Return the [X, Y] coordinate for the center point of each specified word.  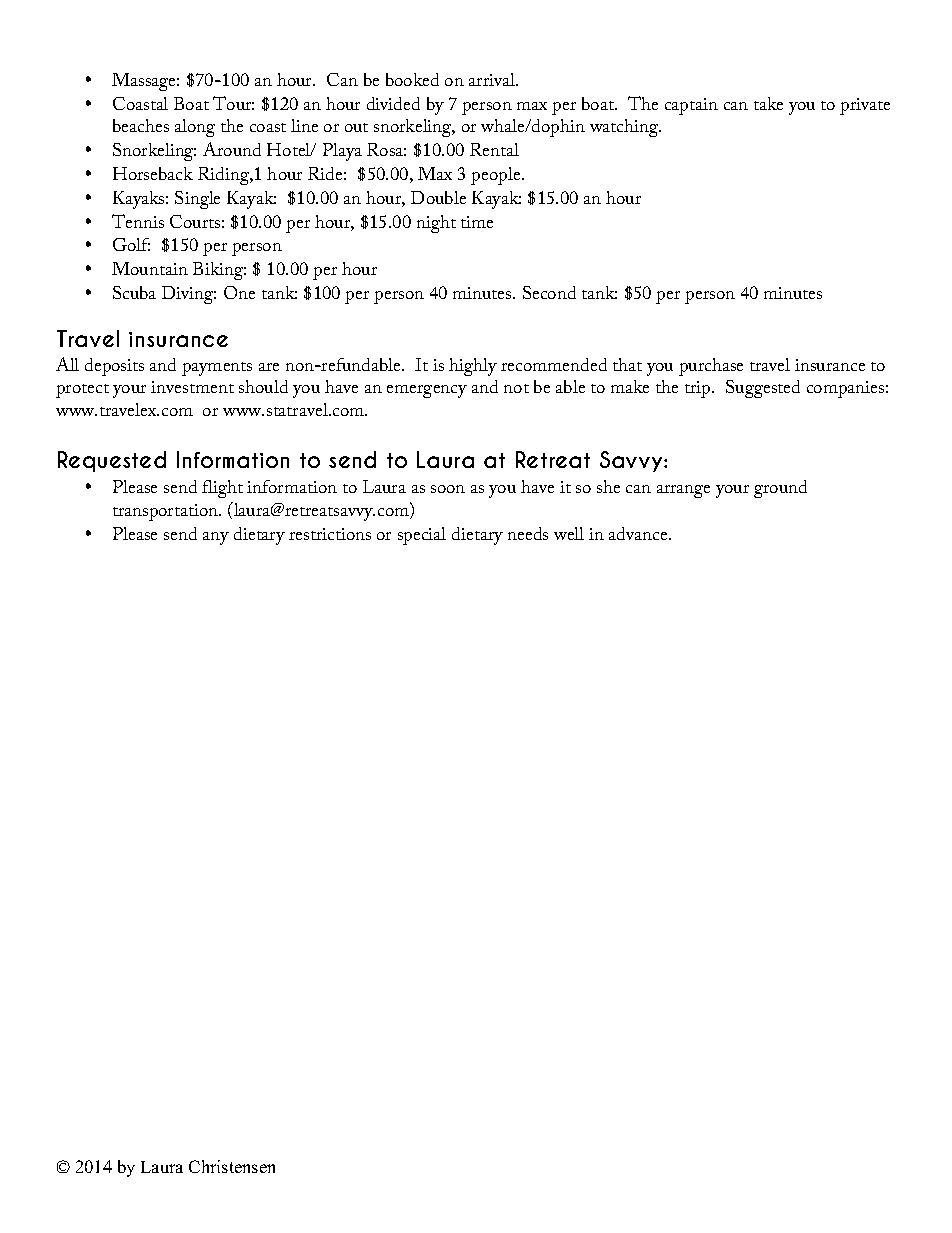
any [216, 538]
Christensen [232, 1166]
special [422, 536]
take [768, 103]
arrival [493, 79]
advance [639, 533]
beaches [141, 125]
